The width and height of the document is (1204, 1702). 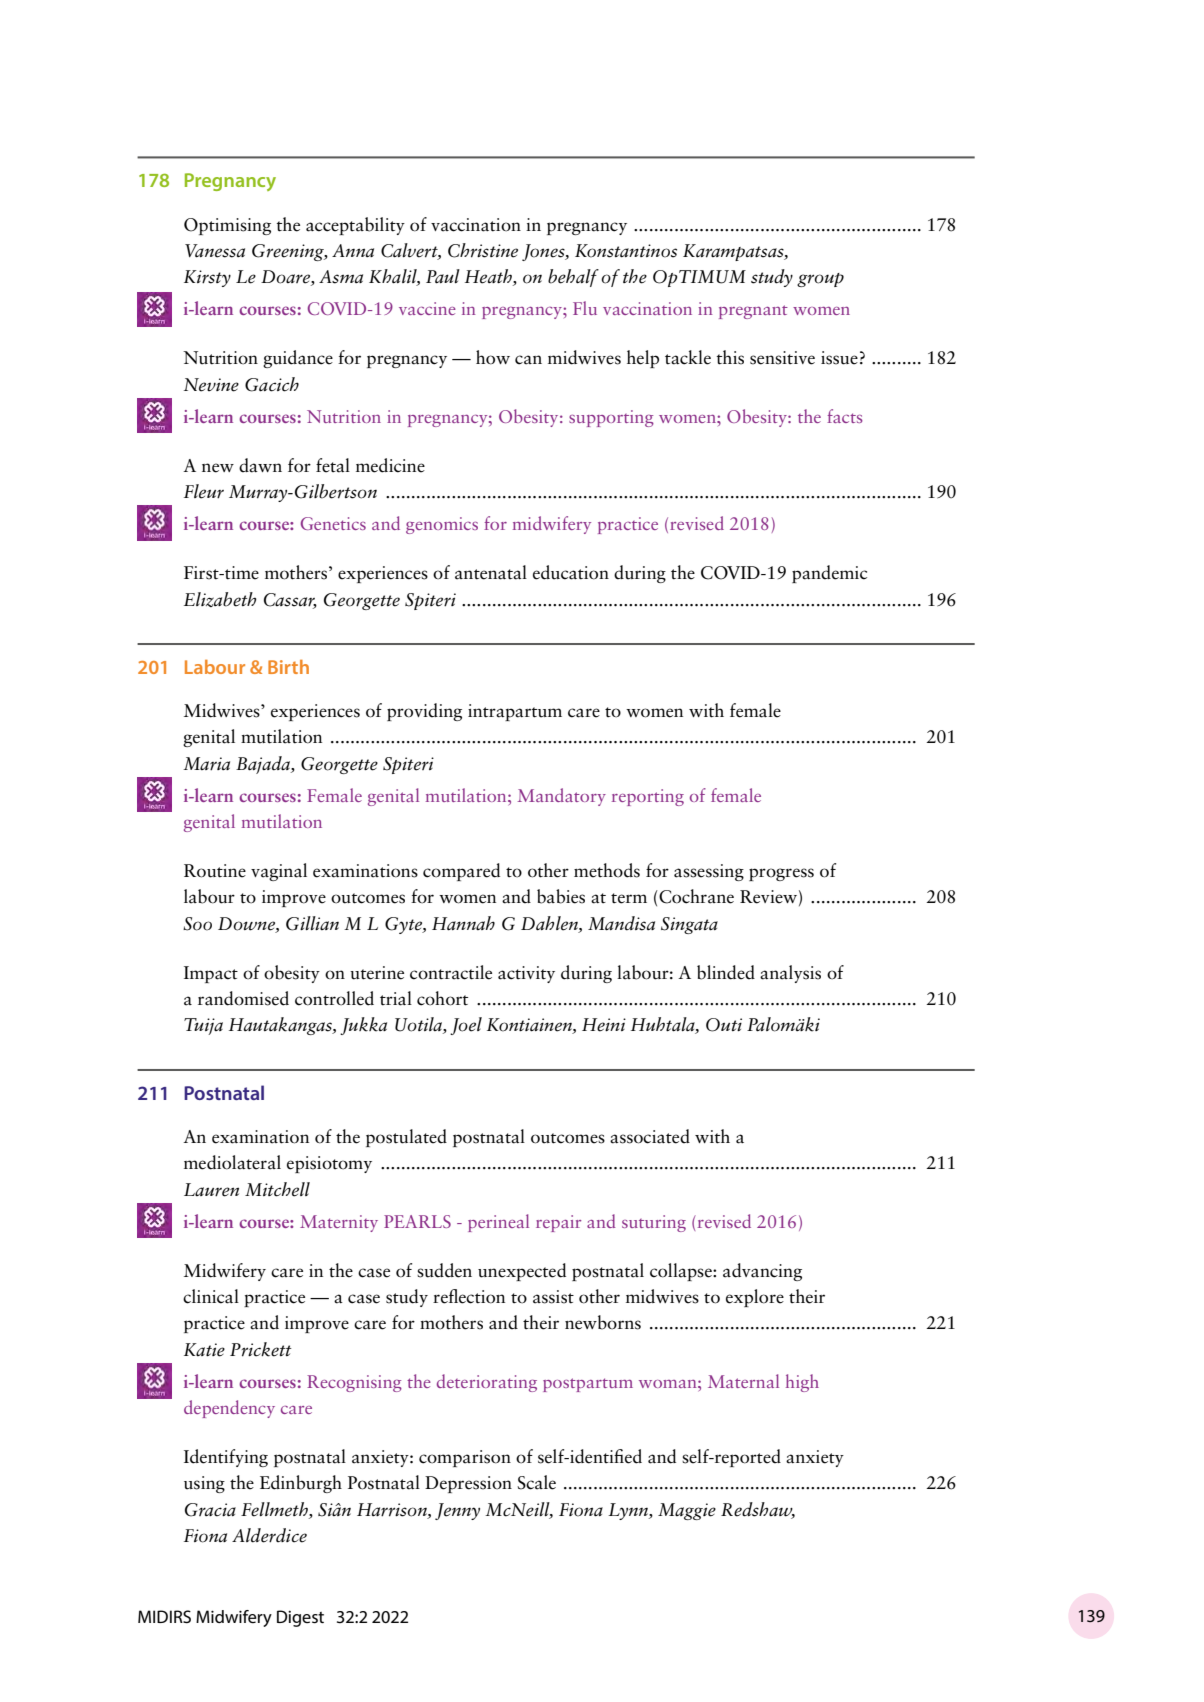 What do you see at coordinates (227, 226) in the document?
I see `Optimising` at bounding box center [227, 226].
